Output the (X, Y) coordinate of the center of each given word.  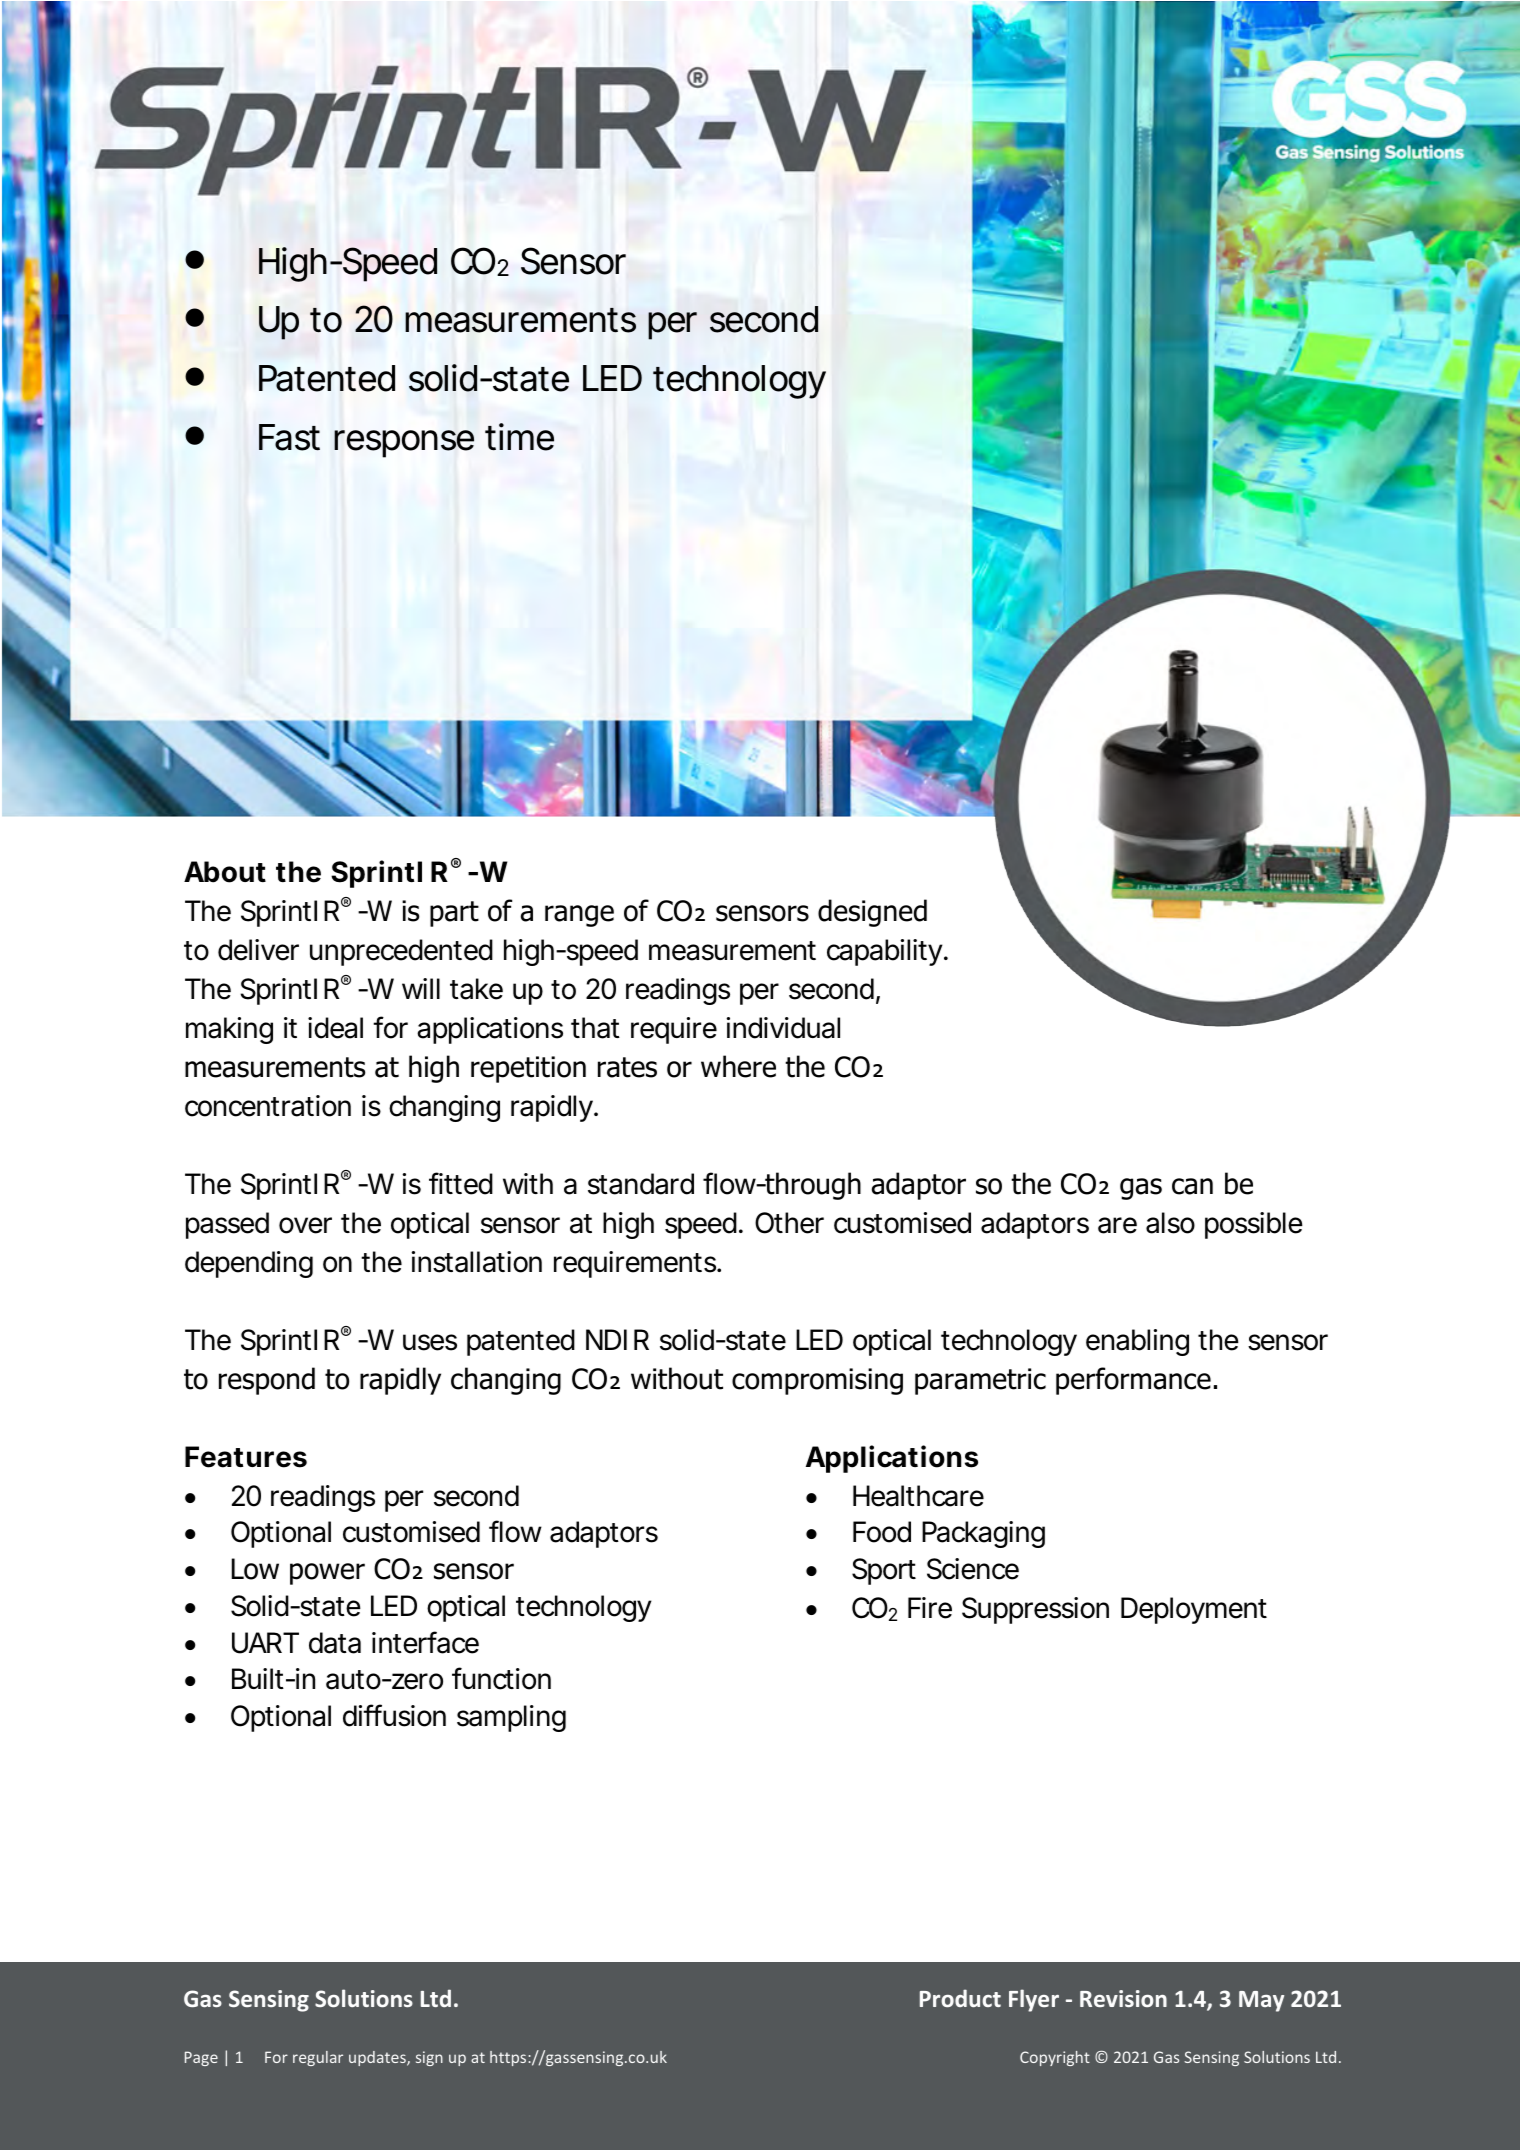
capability (886, 952)
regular (318, 2058)
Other (789, 1223)
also (1170, 1223)
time (519, 437)
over (305, 1225)
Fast (289, 437)
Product (960, 1998)
